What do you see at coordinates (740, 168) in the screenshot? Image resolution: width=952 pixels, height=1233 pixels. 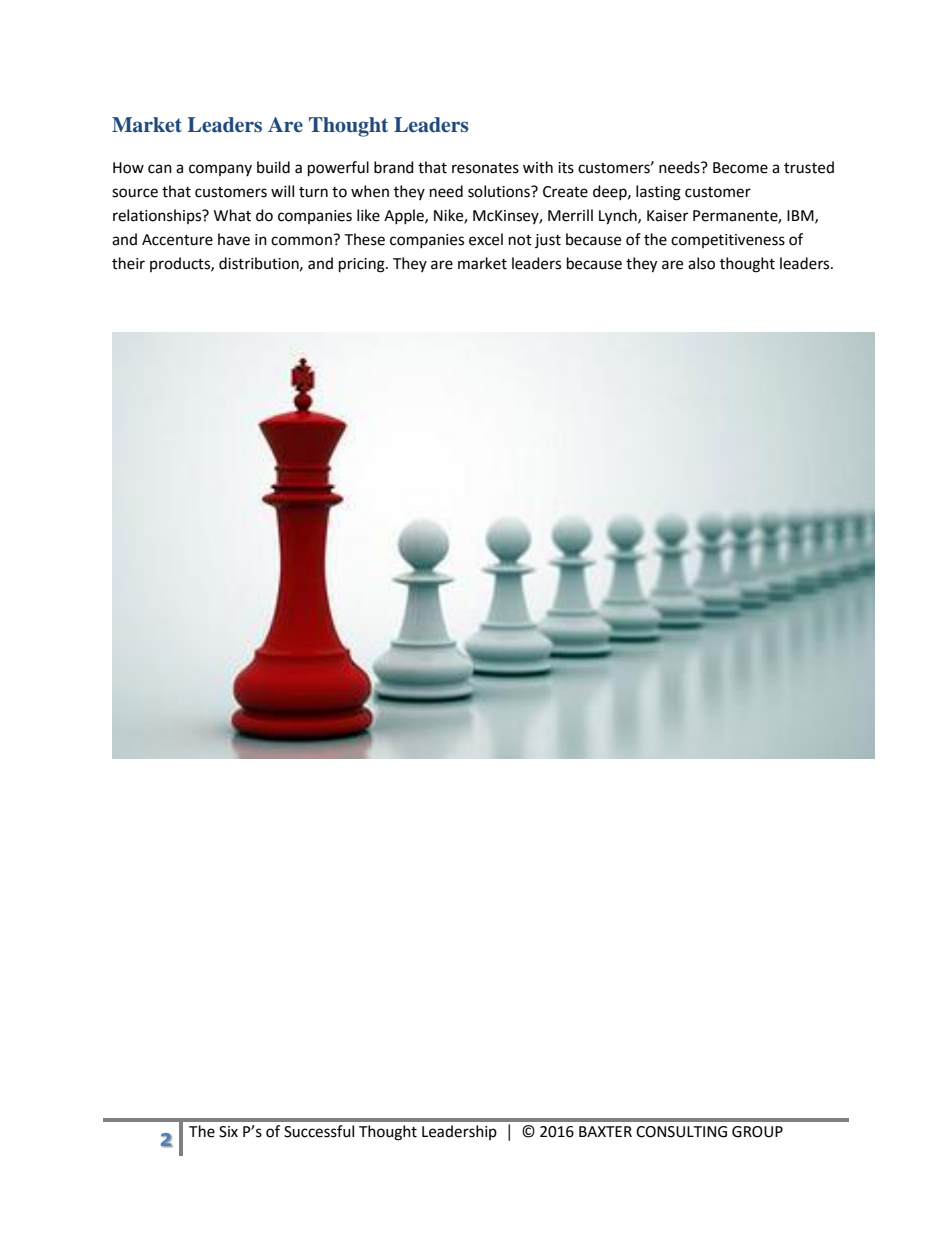 I see `Become` at bounding box center [740, 168].
